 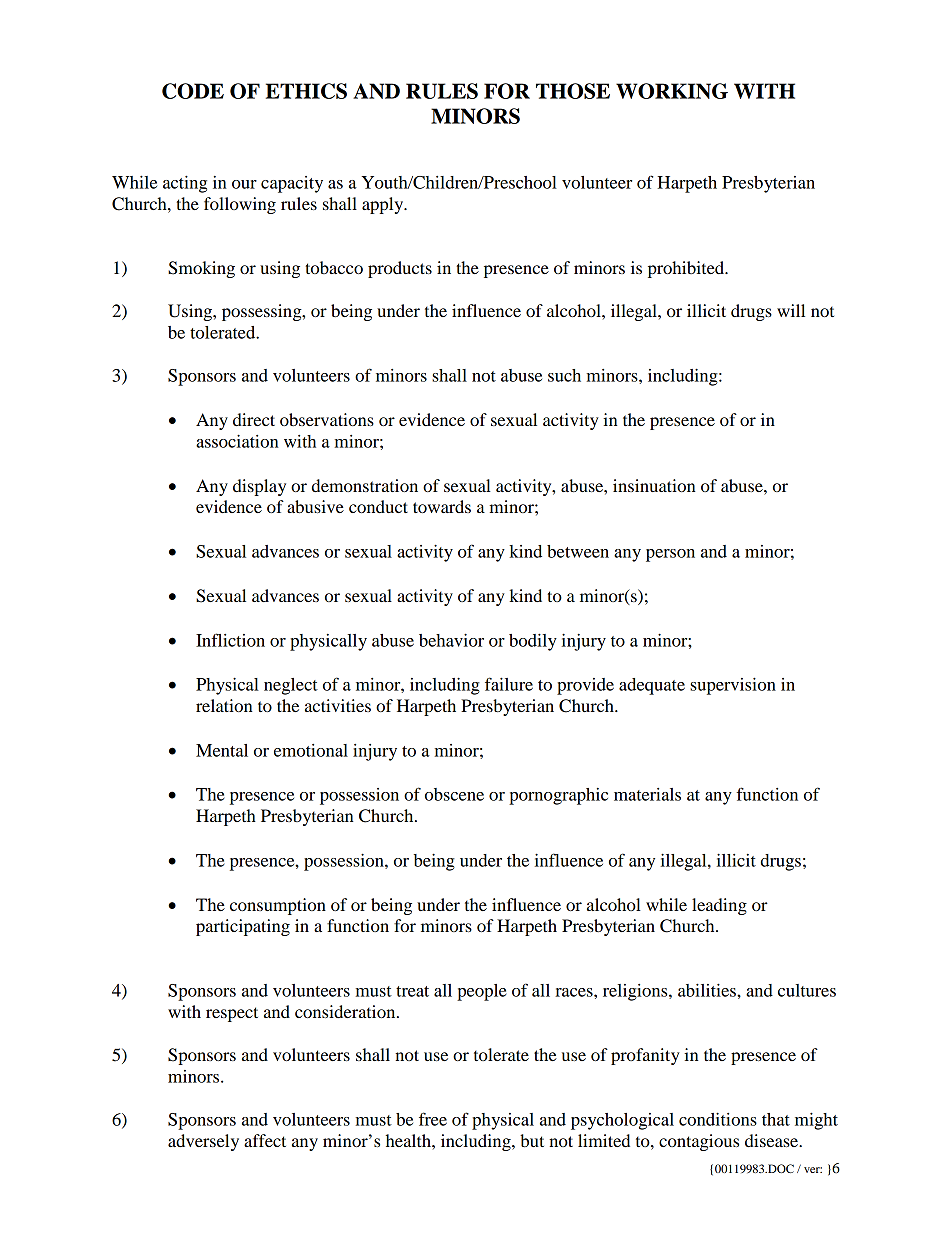 I want to click on leading, so click(x=719, y=906).
